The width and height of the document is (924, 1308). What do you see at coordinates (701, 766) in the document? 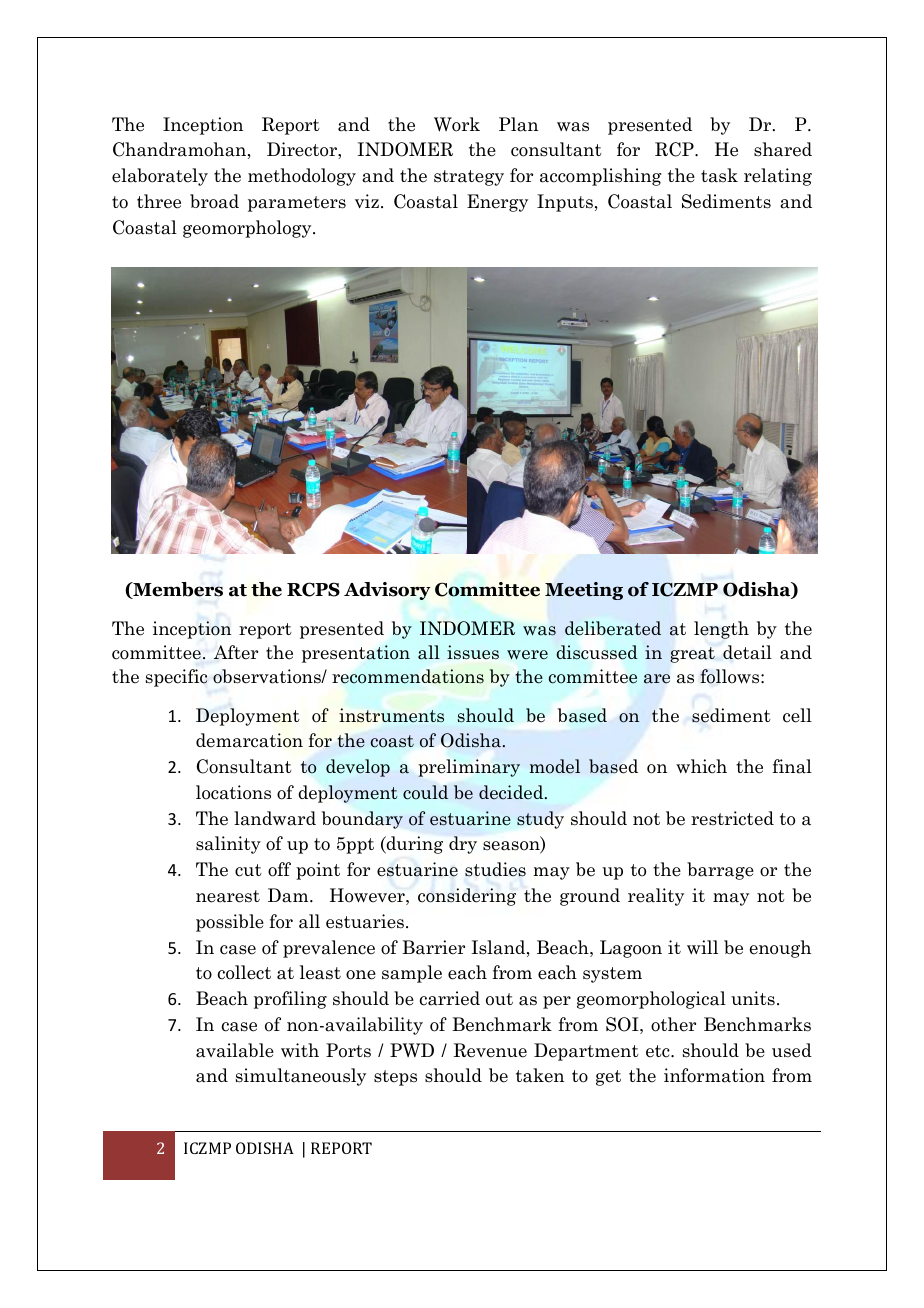
I see `which` at bounding box center [701, 766].
